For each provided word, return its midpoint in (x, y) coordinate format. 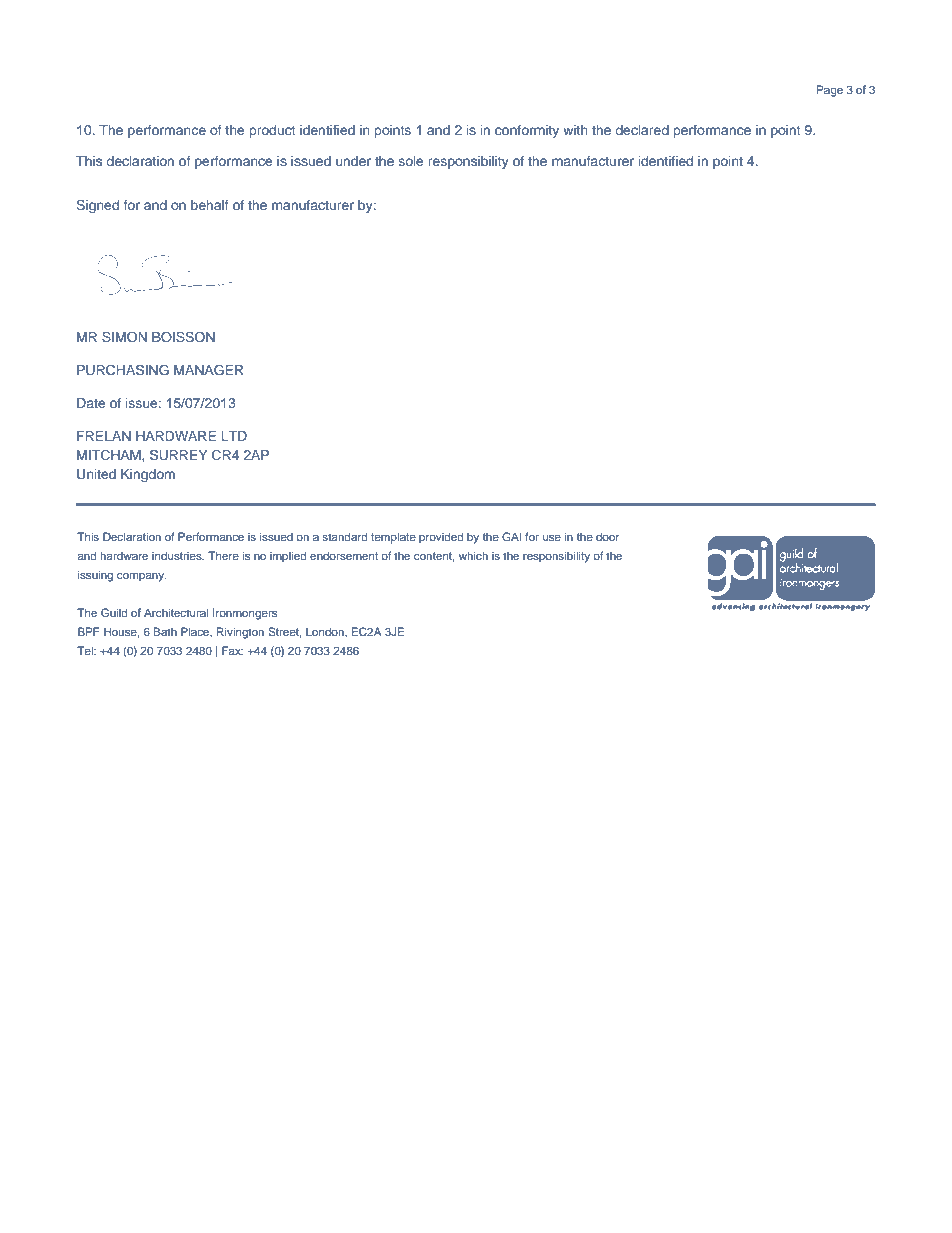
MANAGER (209, 370)
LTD (234, 436)
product (272, 131)
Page (830, 91)
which (473, 555)
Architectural (176, 612)
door (607, 536)
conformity (527, 131)
